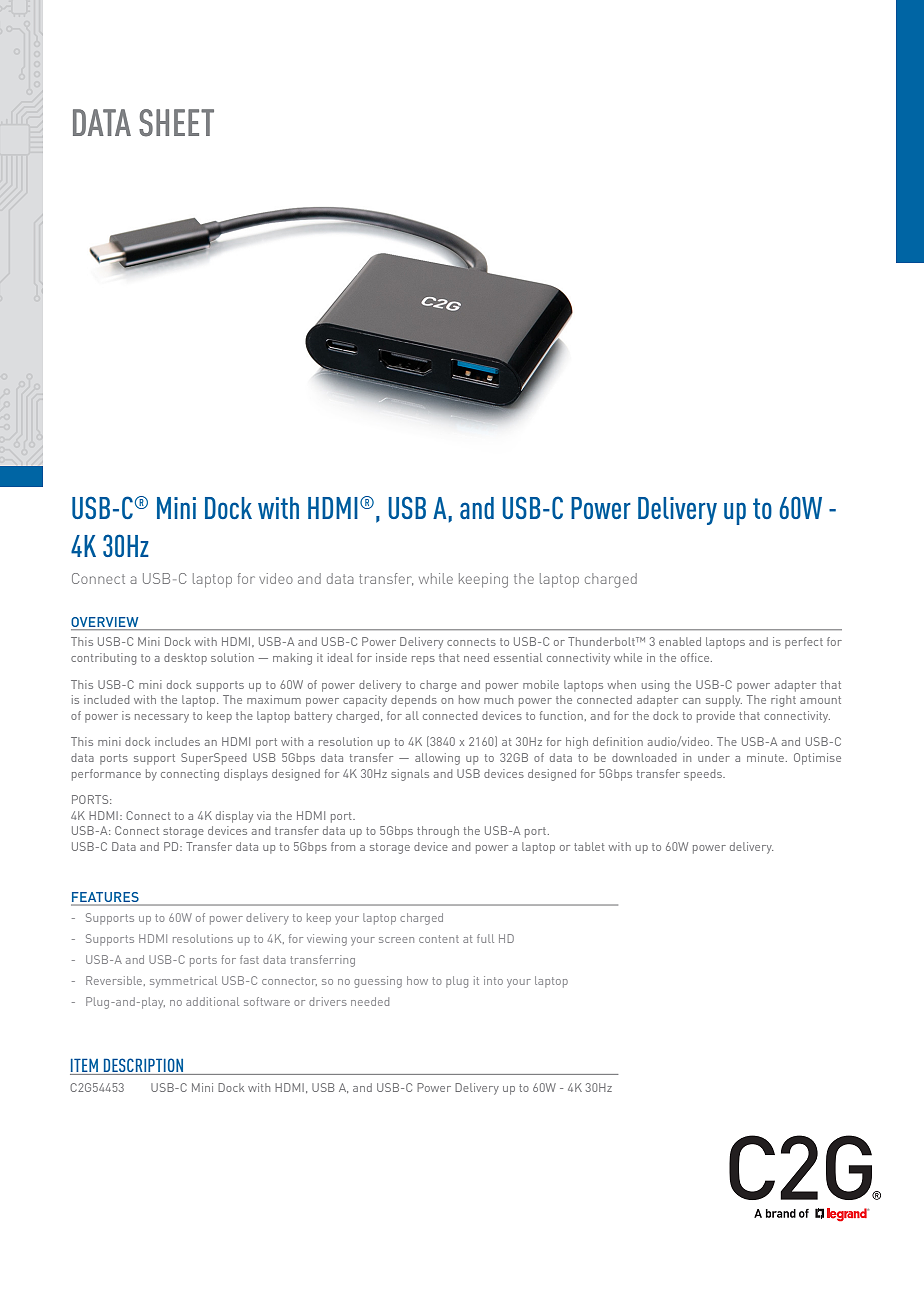 This screenshot has width=924, height=1308. I want to click on DESCRIPTION, so click(143, 1065).
